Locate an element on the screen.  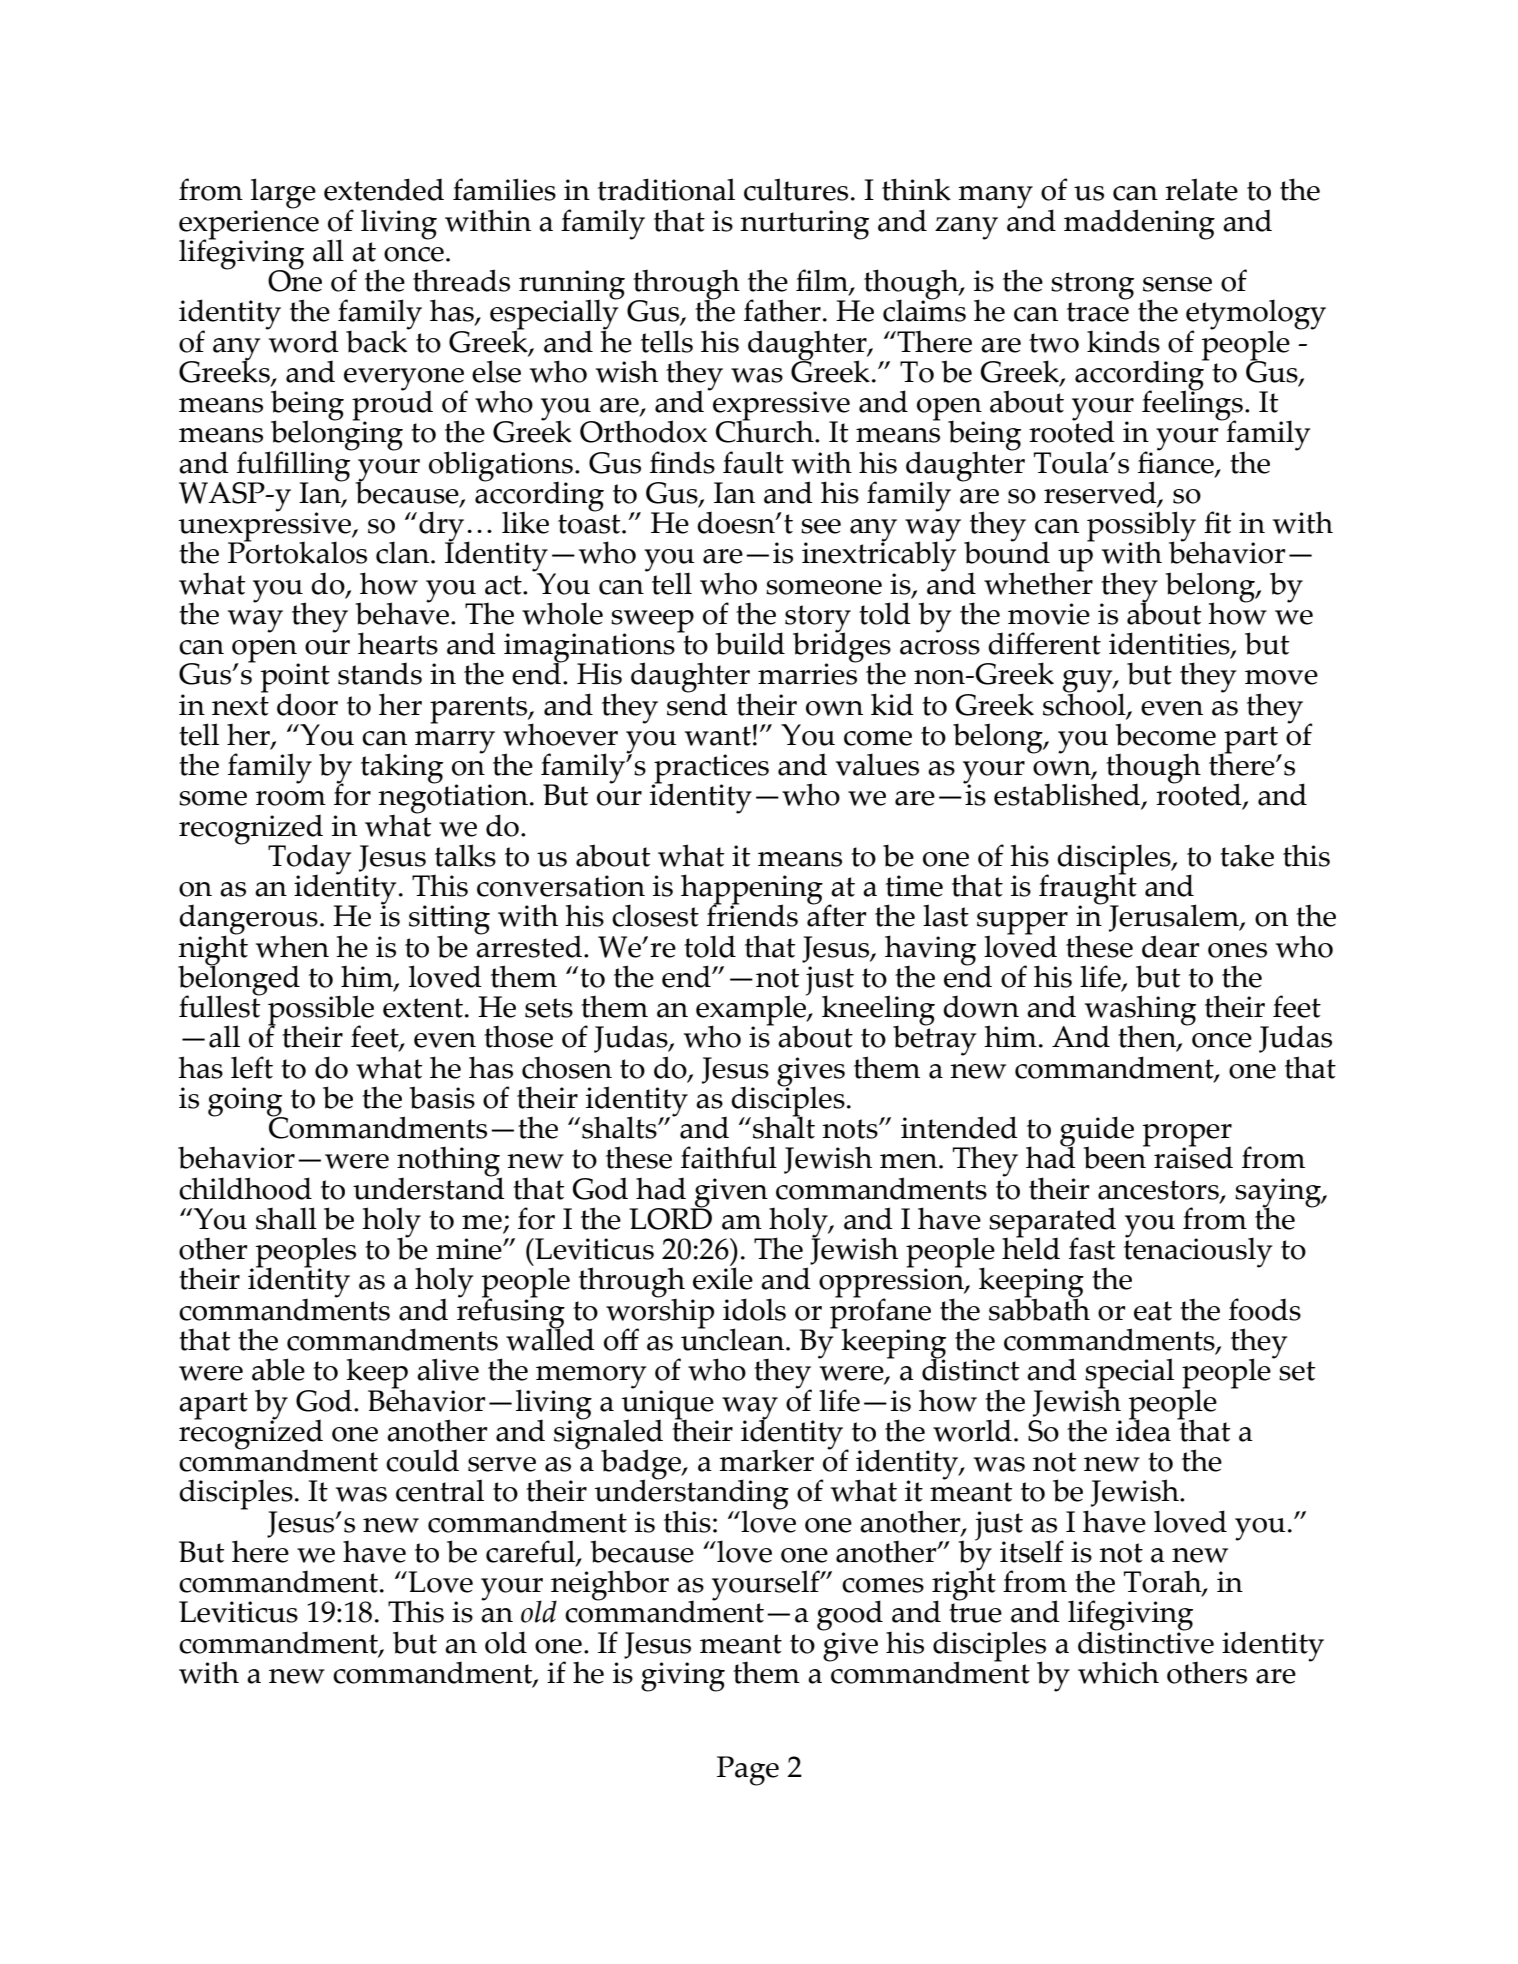
extended is located at coordinates (384, 189).
